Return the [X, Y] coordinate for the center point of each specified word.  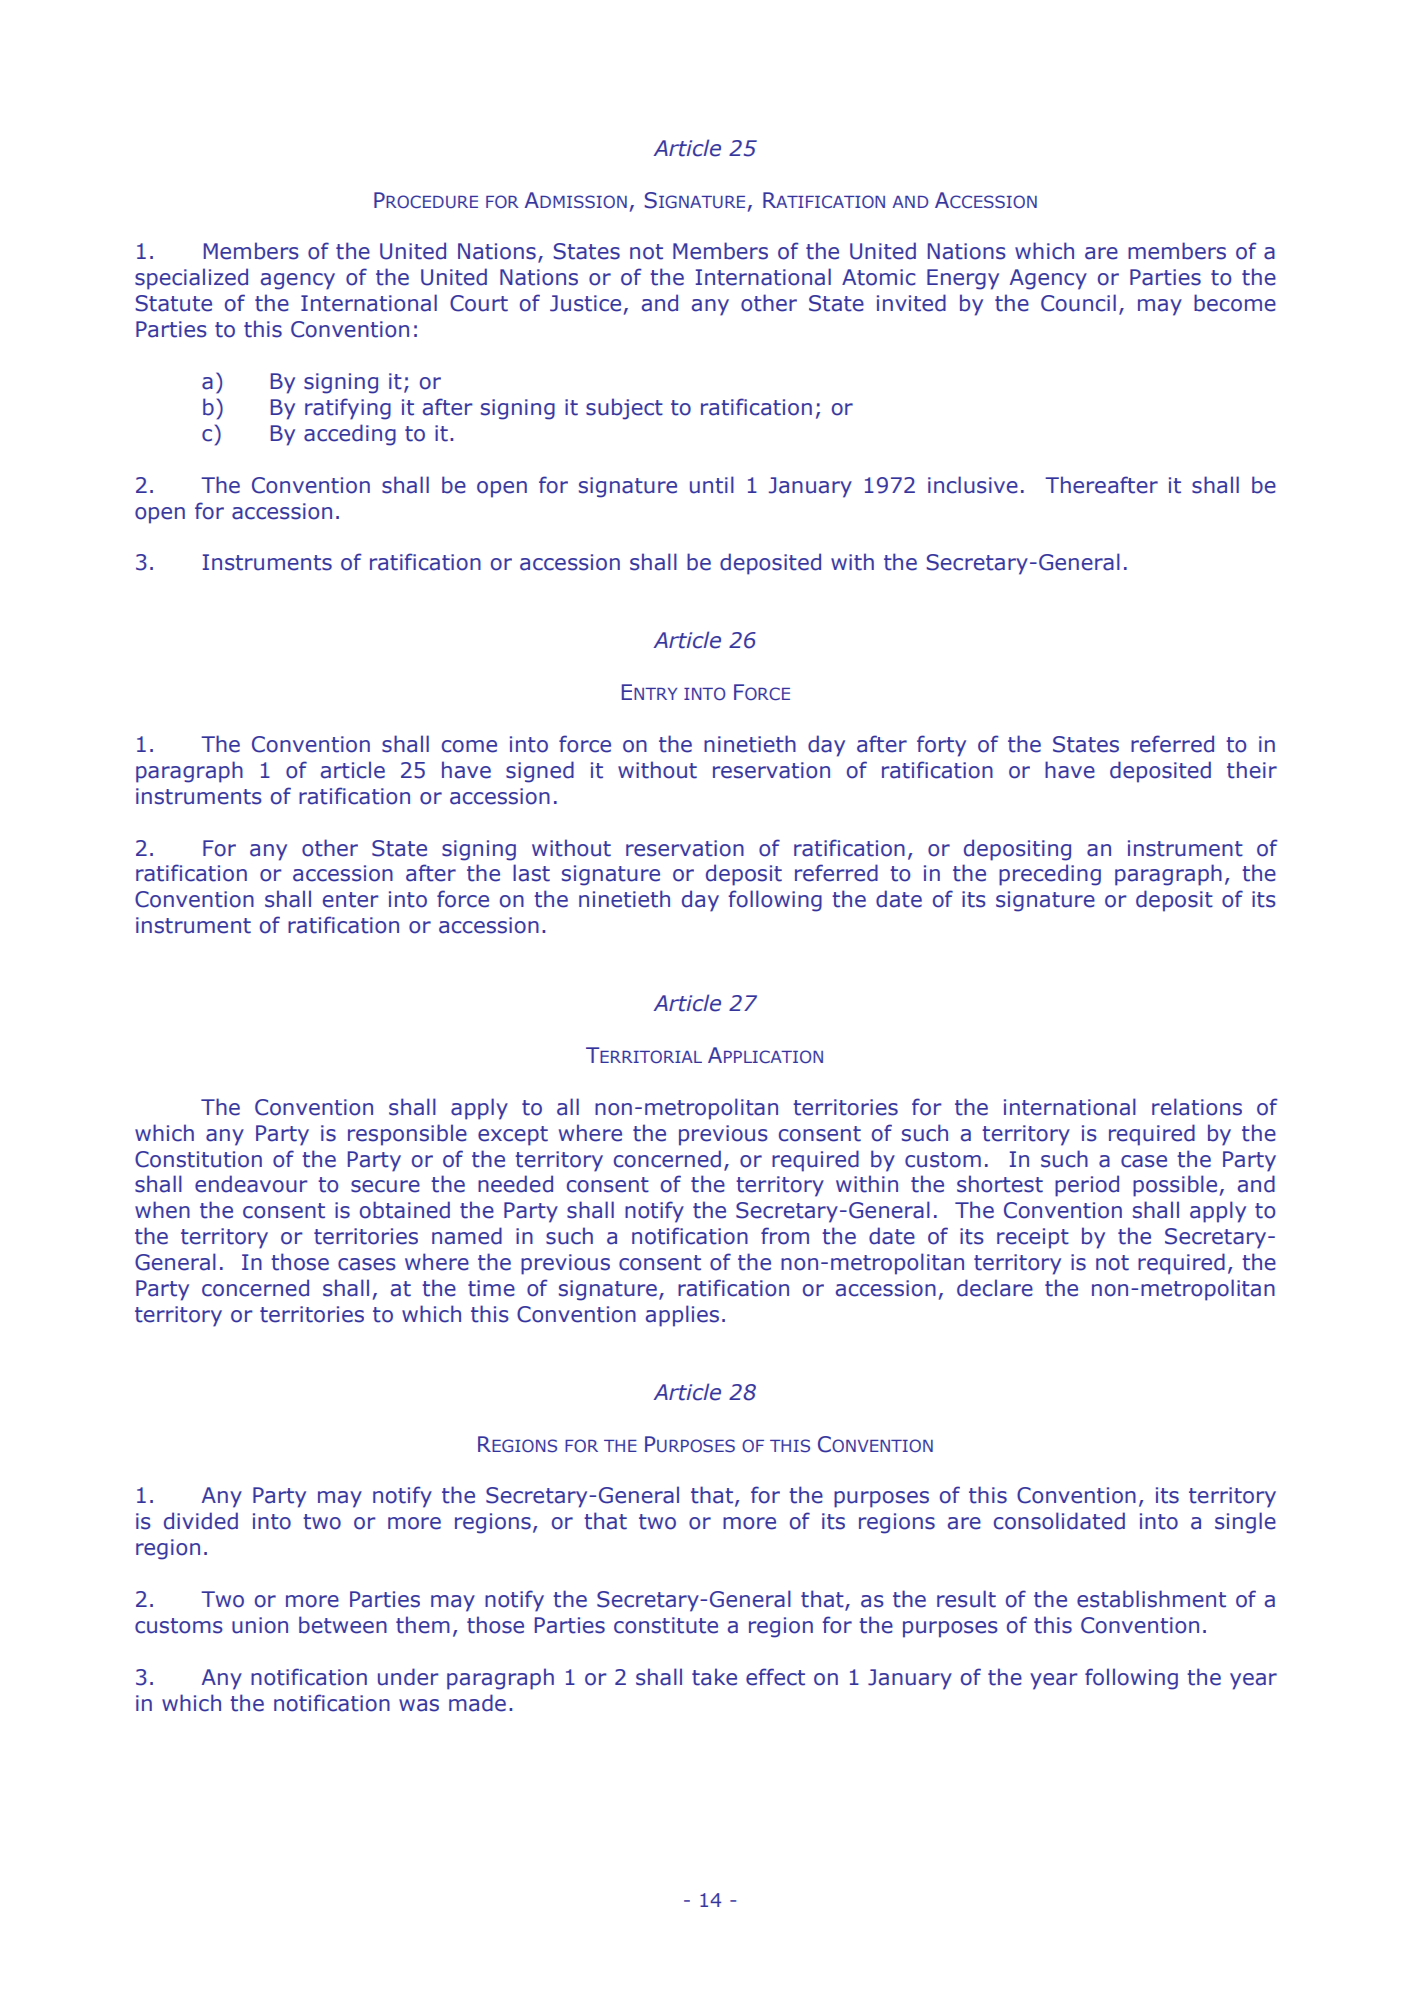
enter [351, 900]
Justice [585, 303]
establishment [1151, 1599]
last [531, 873]
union [260, 1625]
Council [1078, 303]
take [714, 1677]
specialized [191, 279]
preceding [1050, 875]
